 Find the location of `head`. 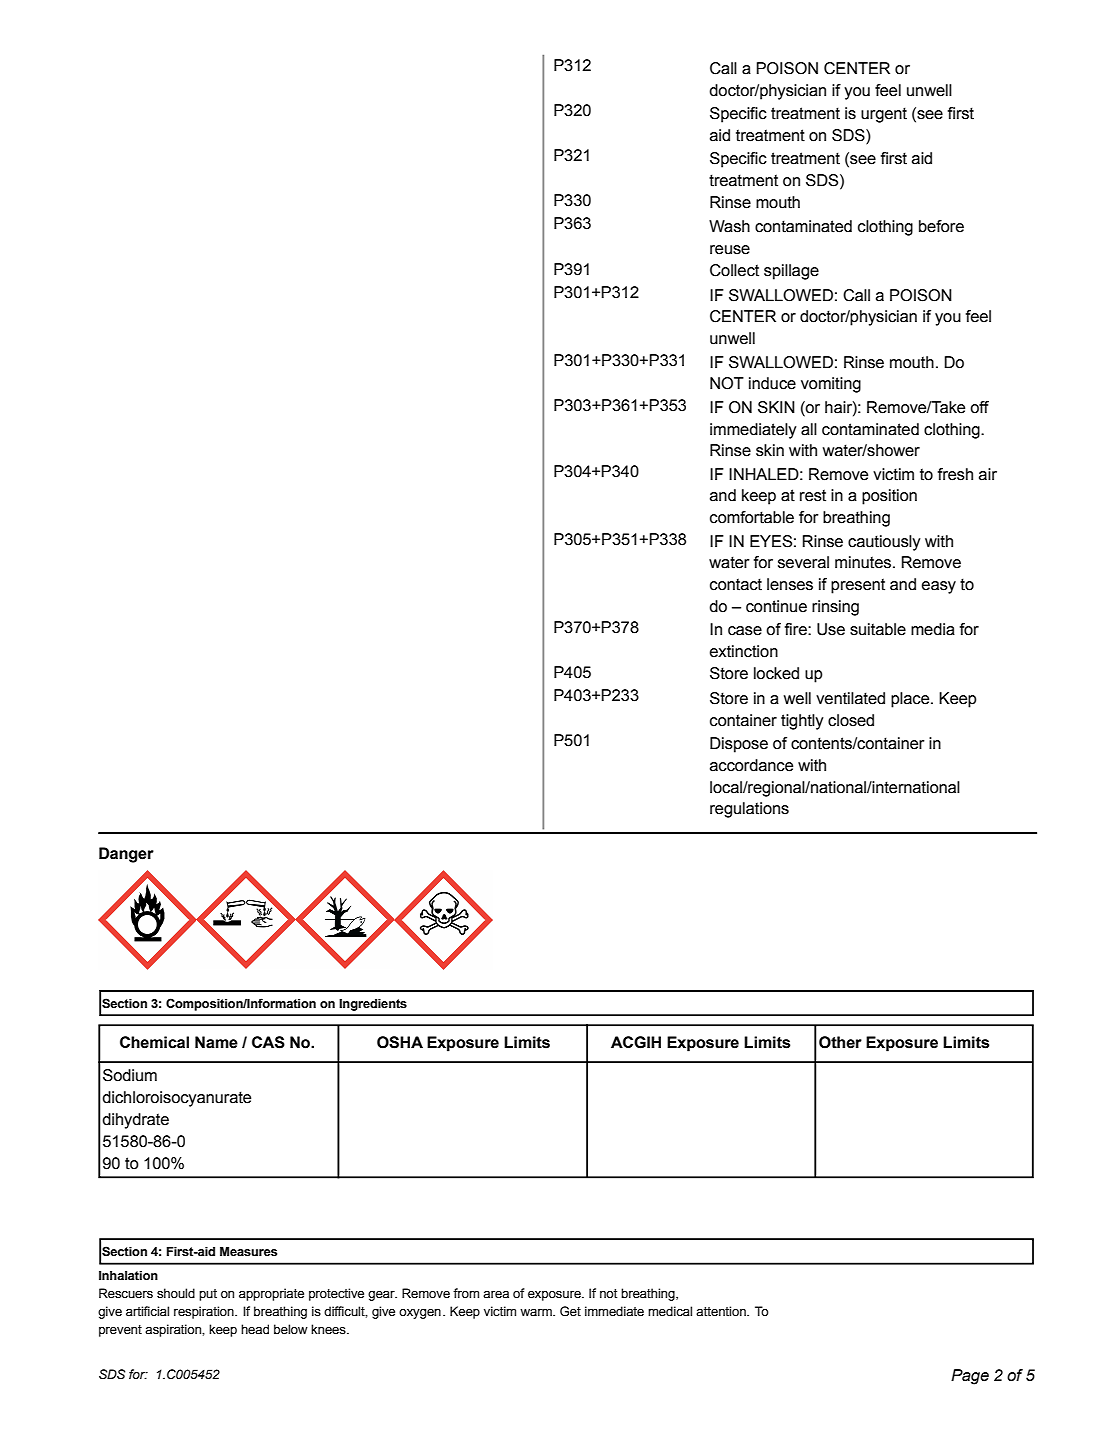

head is located at coordinates (255, 1329).
